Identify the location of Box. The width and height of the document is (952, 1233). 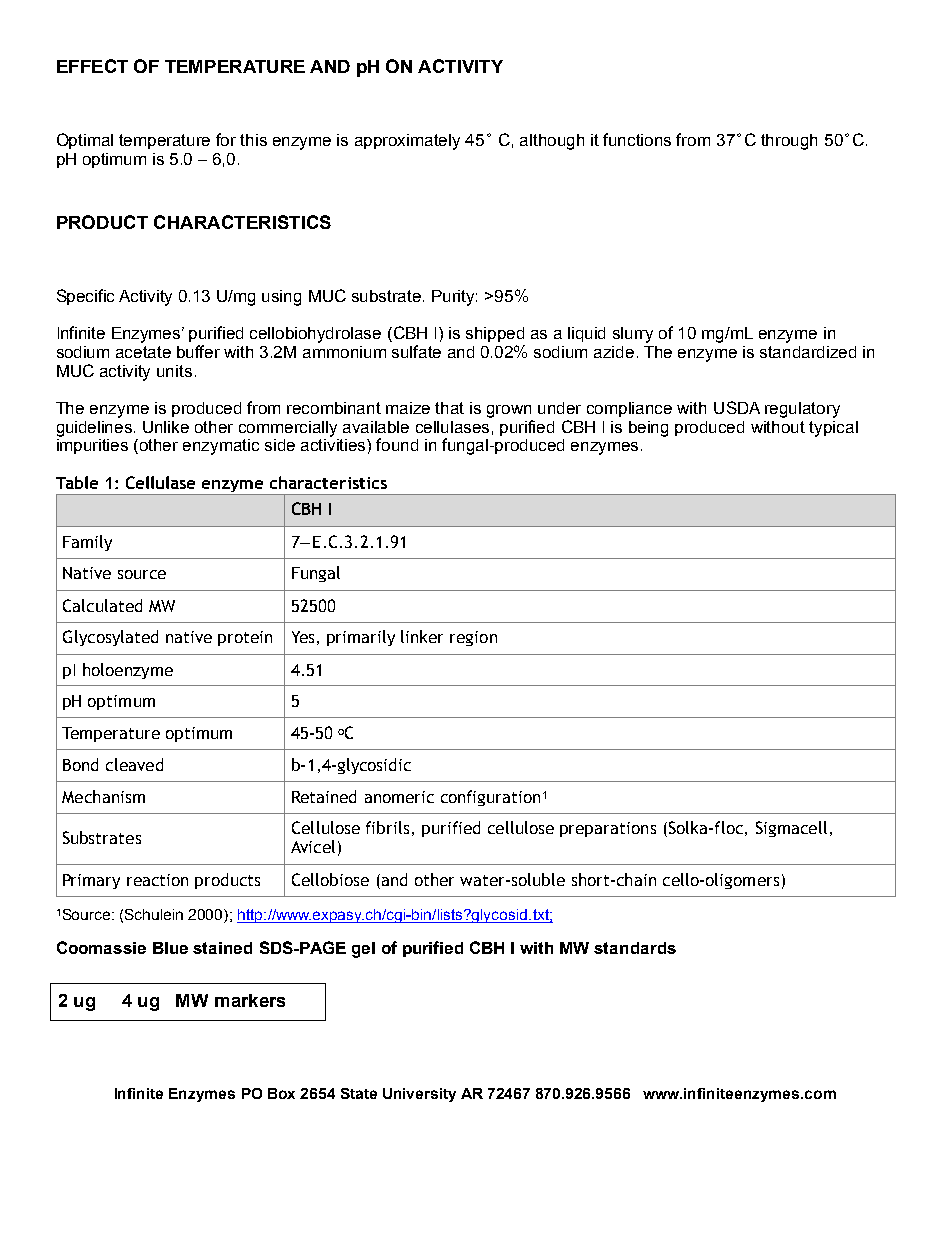
(281, 1093).
